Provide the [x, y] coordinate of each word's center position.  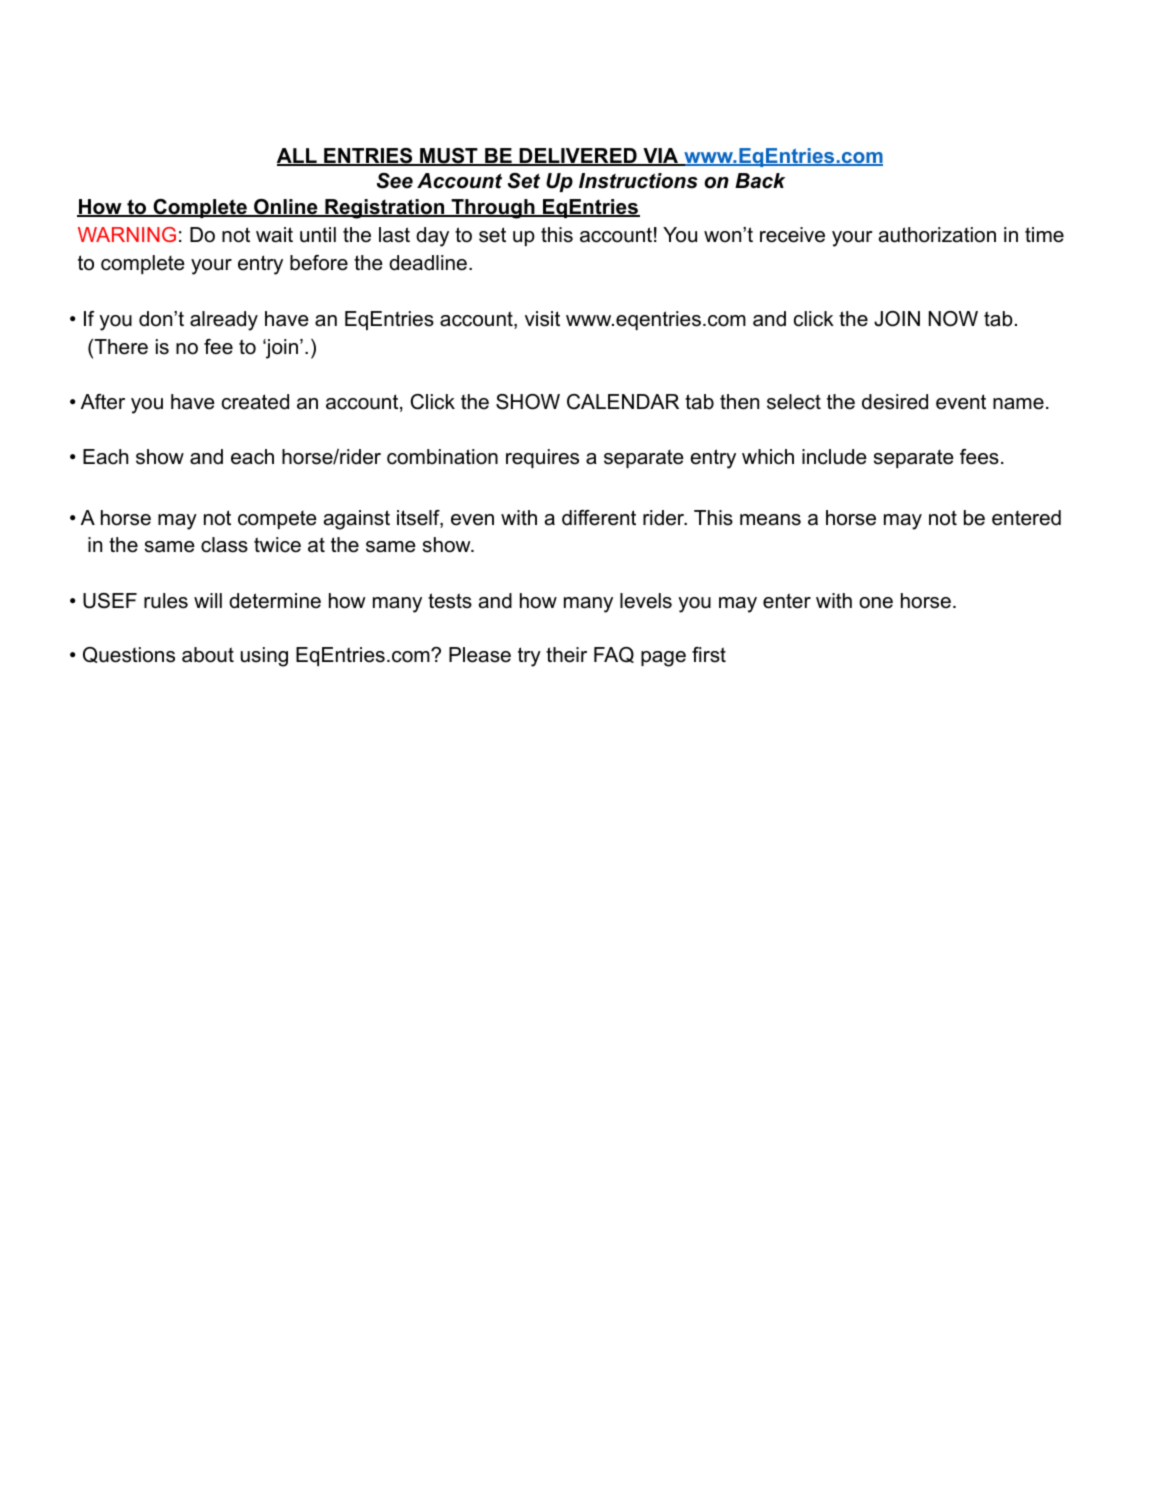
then [739, 402]
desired [895, 402]
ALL [298, 157]
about [208, 655]
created [255, 402]
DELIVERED [578, 157]
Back [760, 181]
